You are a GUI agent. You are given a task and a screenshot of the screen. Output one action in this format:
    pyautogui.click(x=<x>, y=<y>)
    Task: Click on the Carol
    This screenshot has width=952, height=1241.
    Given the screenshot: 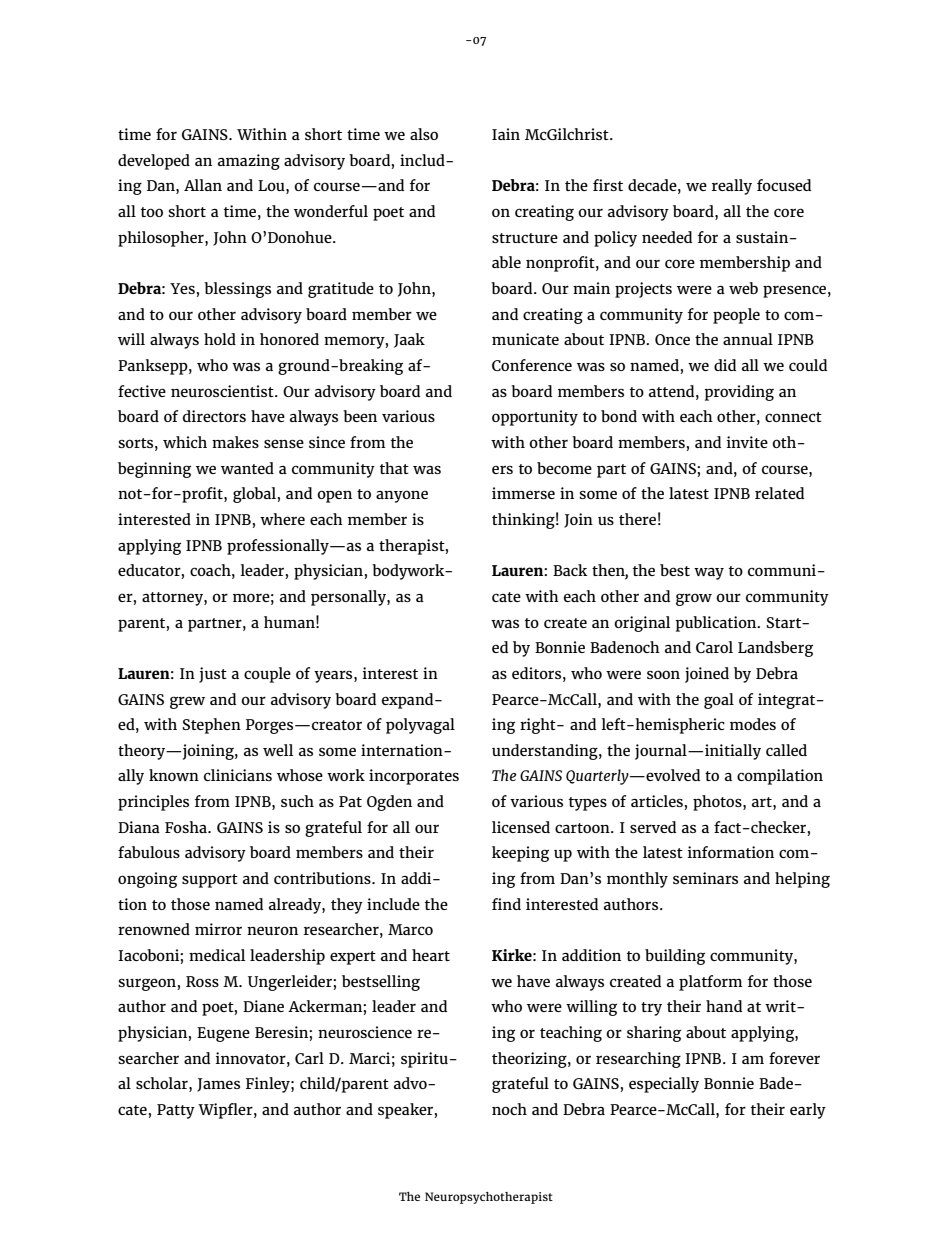 What is the action you would take?
    pyautogui.click(x=714, y=647)
